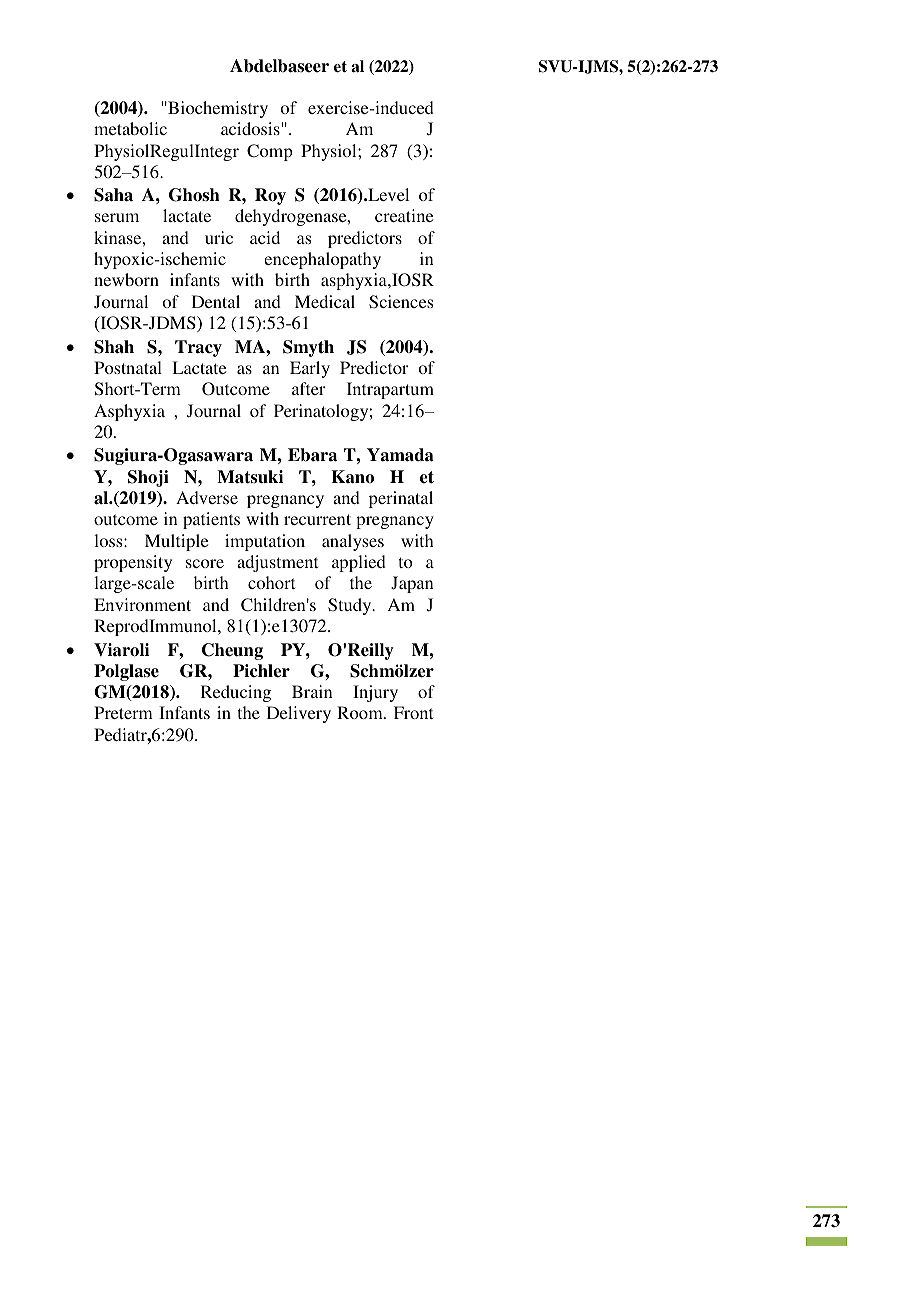  I want to click on Reducing, so click(236, 693).
